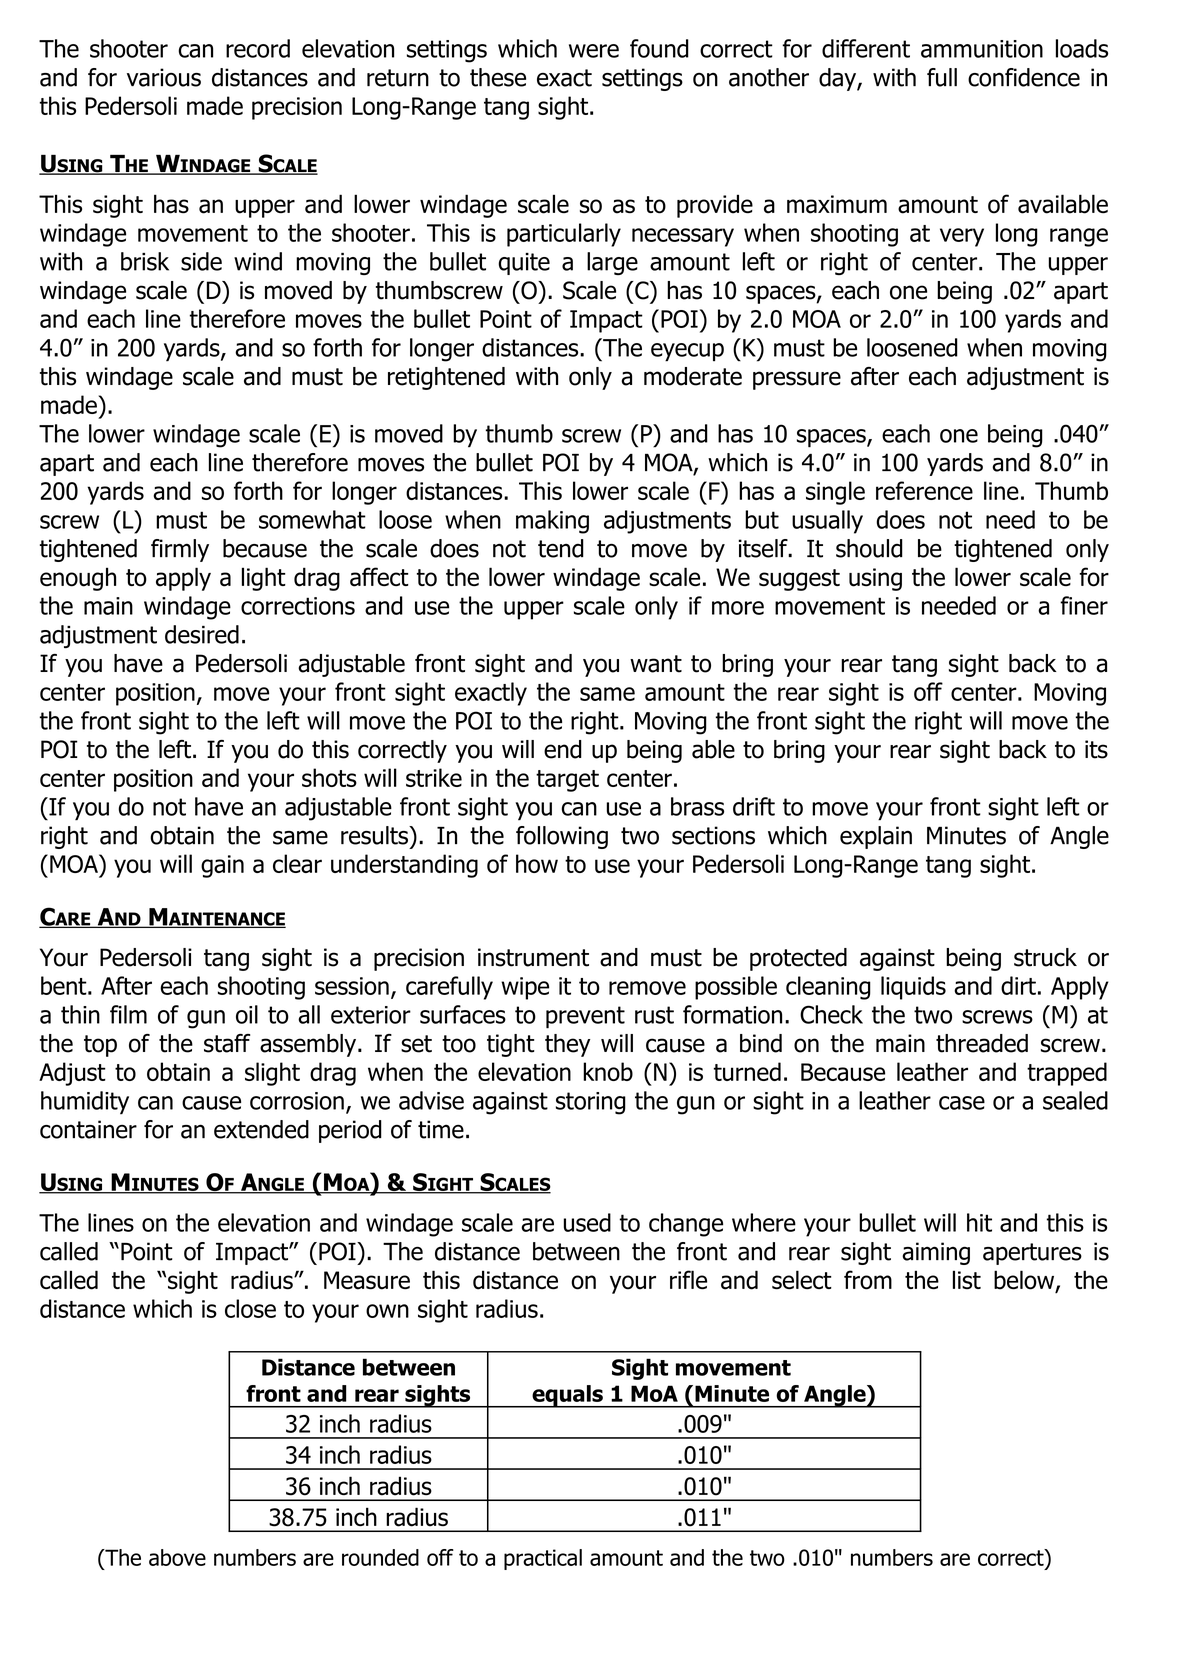 This screenshot has height=1666, width=1177. Describe the element at coordinates (924, 490) in the screenshot. I see `reference` at that location.
